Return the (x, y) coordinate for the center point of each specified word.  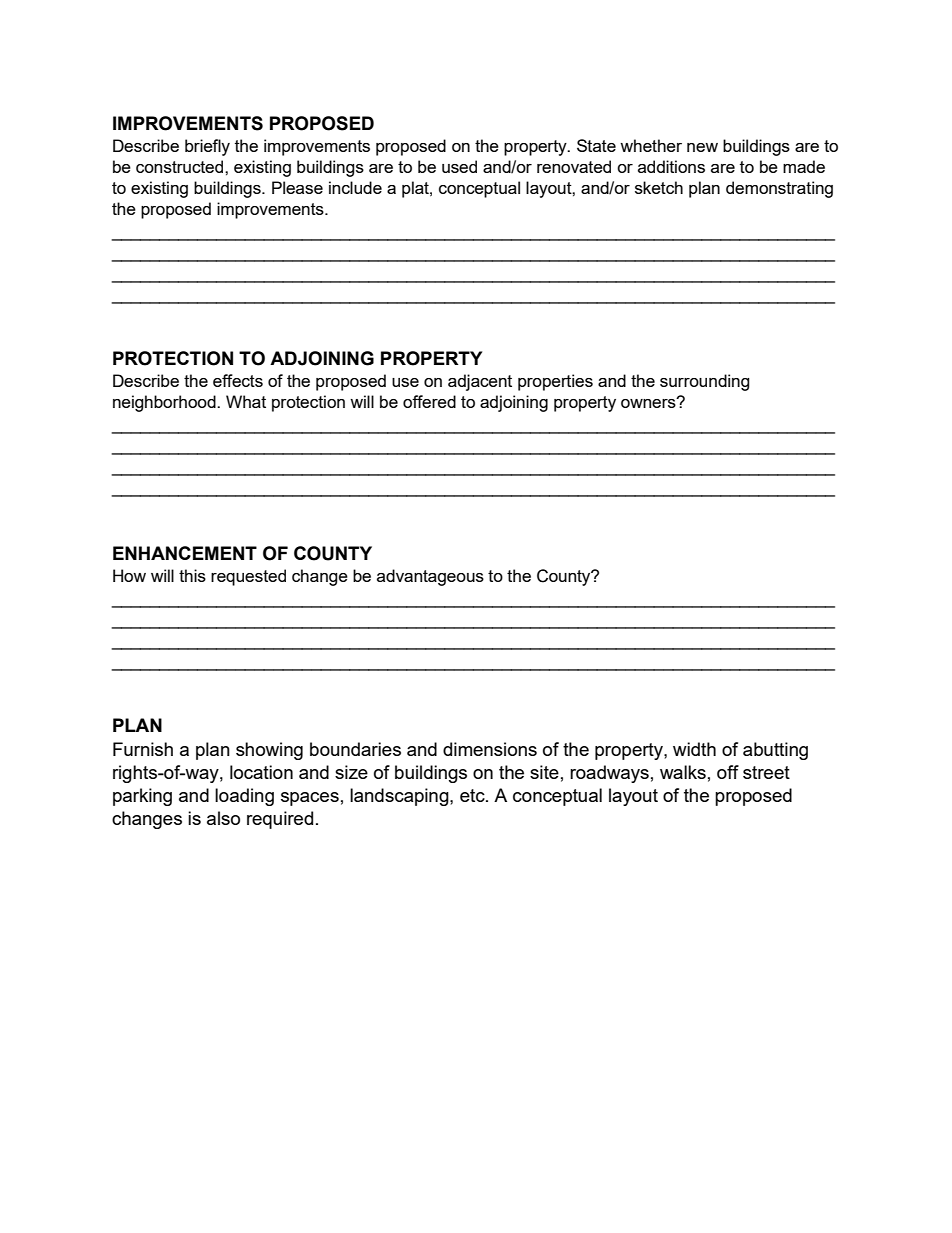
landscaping (400, 797)
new (702, 147)
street (766, 772)
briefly (207, 147)
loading (244, 797)
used (459, 166)
